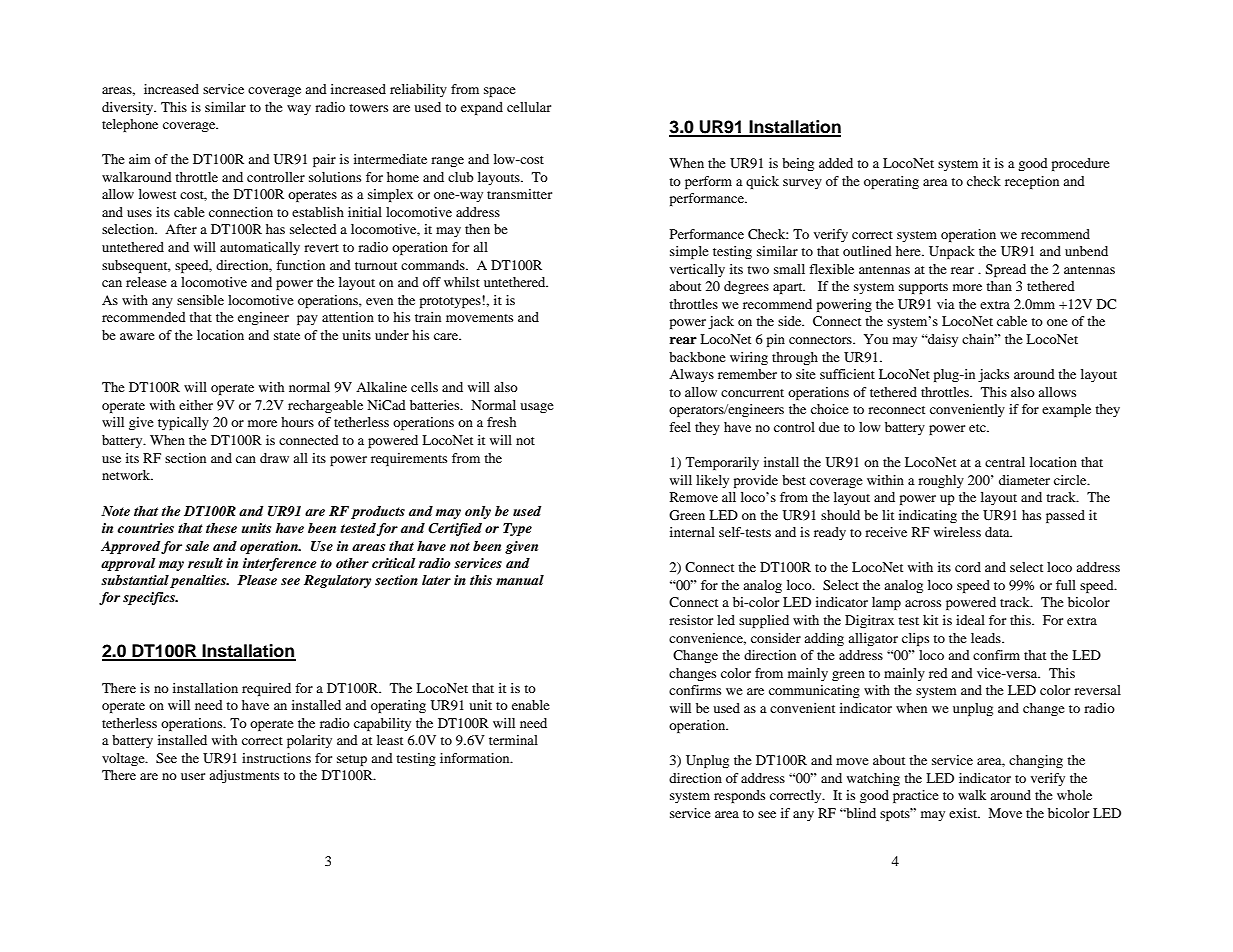 The image size is (1233, 952). I want to click on result, so click(205, 563).
